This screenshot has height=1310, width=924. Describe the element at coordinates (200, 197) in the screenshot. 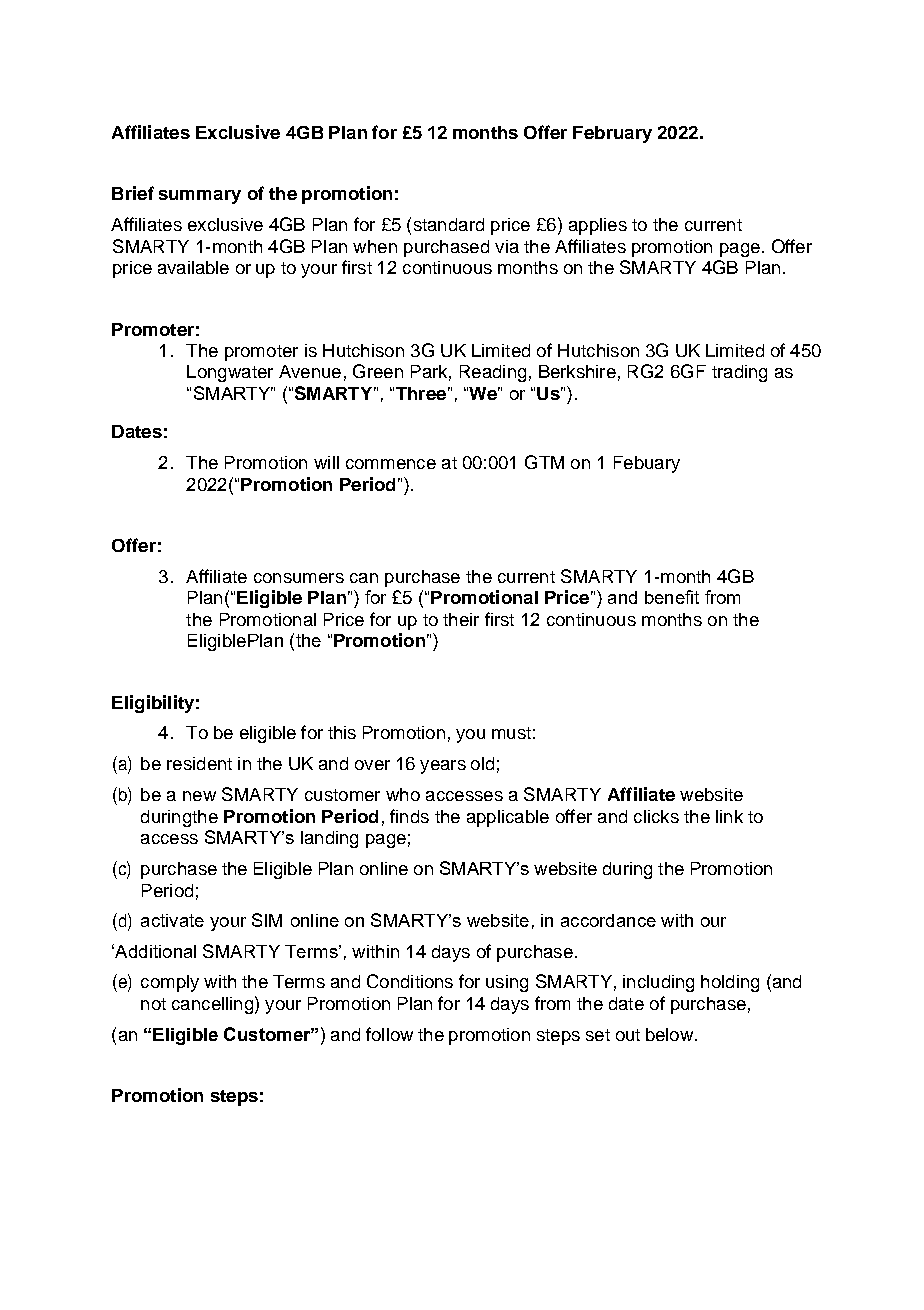

I see `summary` at that location.
